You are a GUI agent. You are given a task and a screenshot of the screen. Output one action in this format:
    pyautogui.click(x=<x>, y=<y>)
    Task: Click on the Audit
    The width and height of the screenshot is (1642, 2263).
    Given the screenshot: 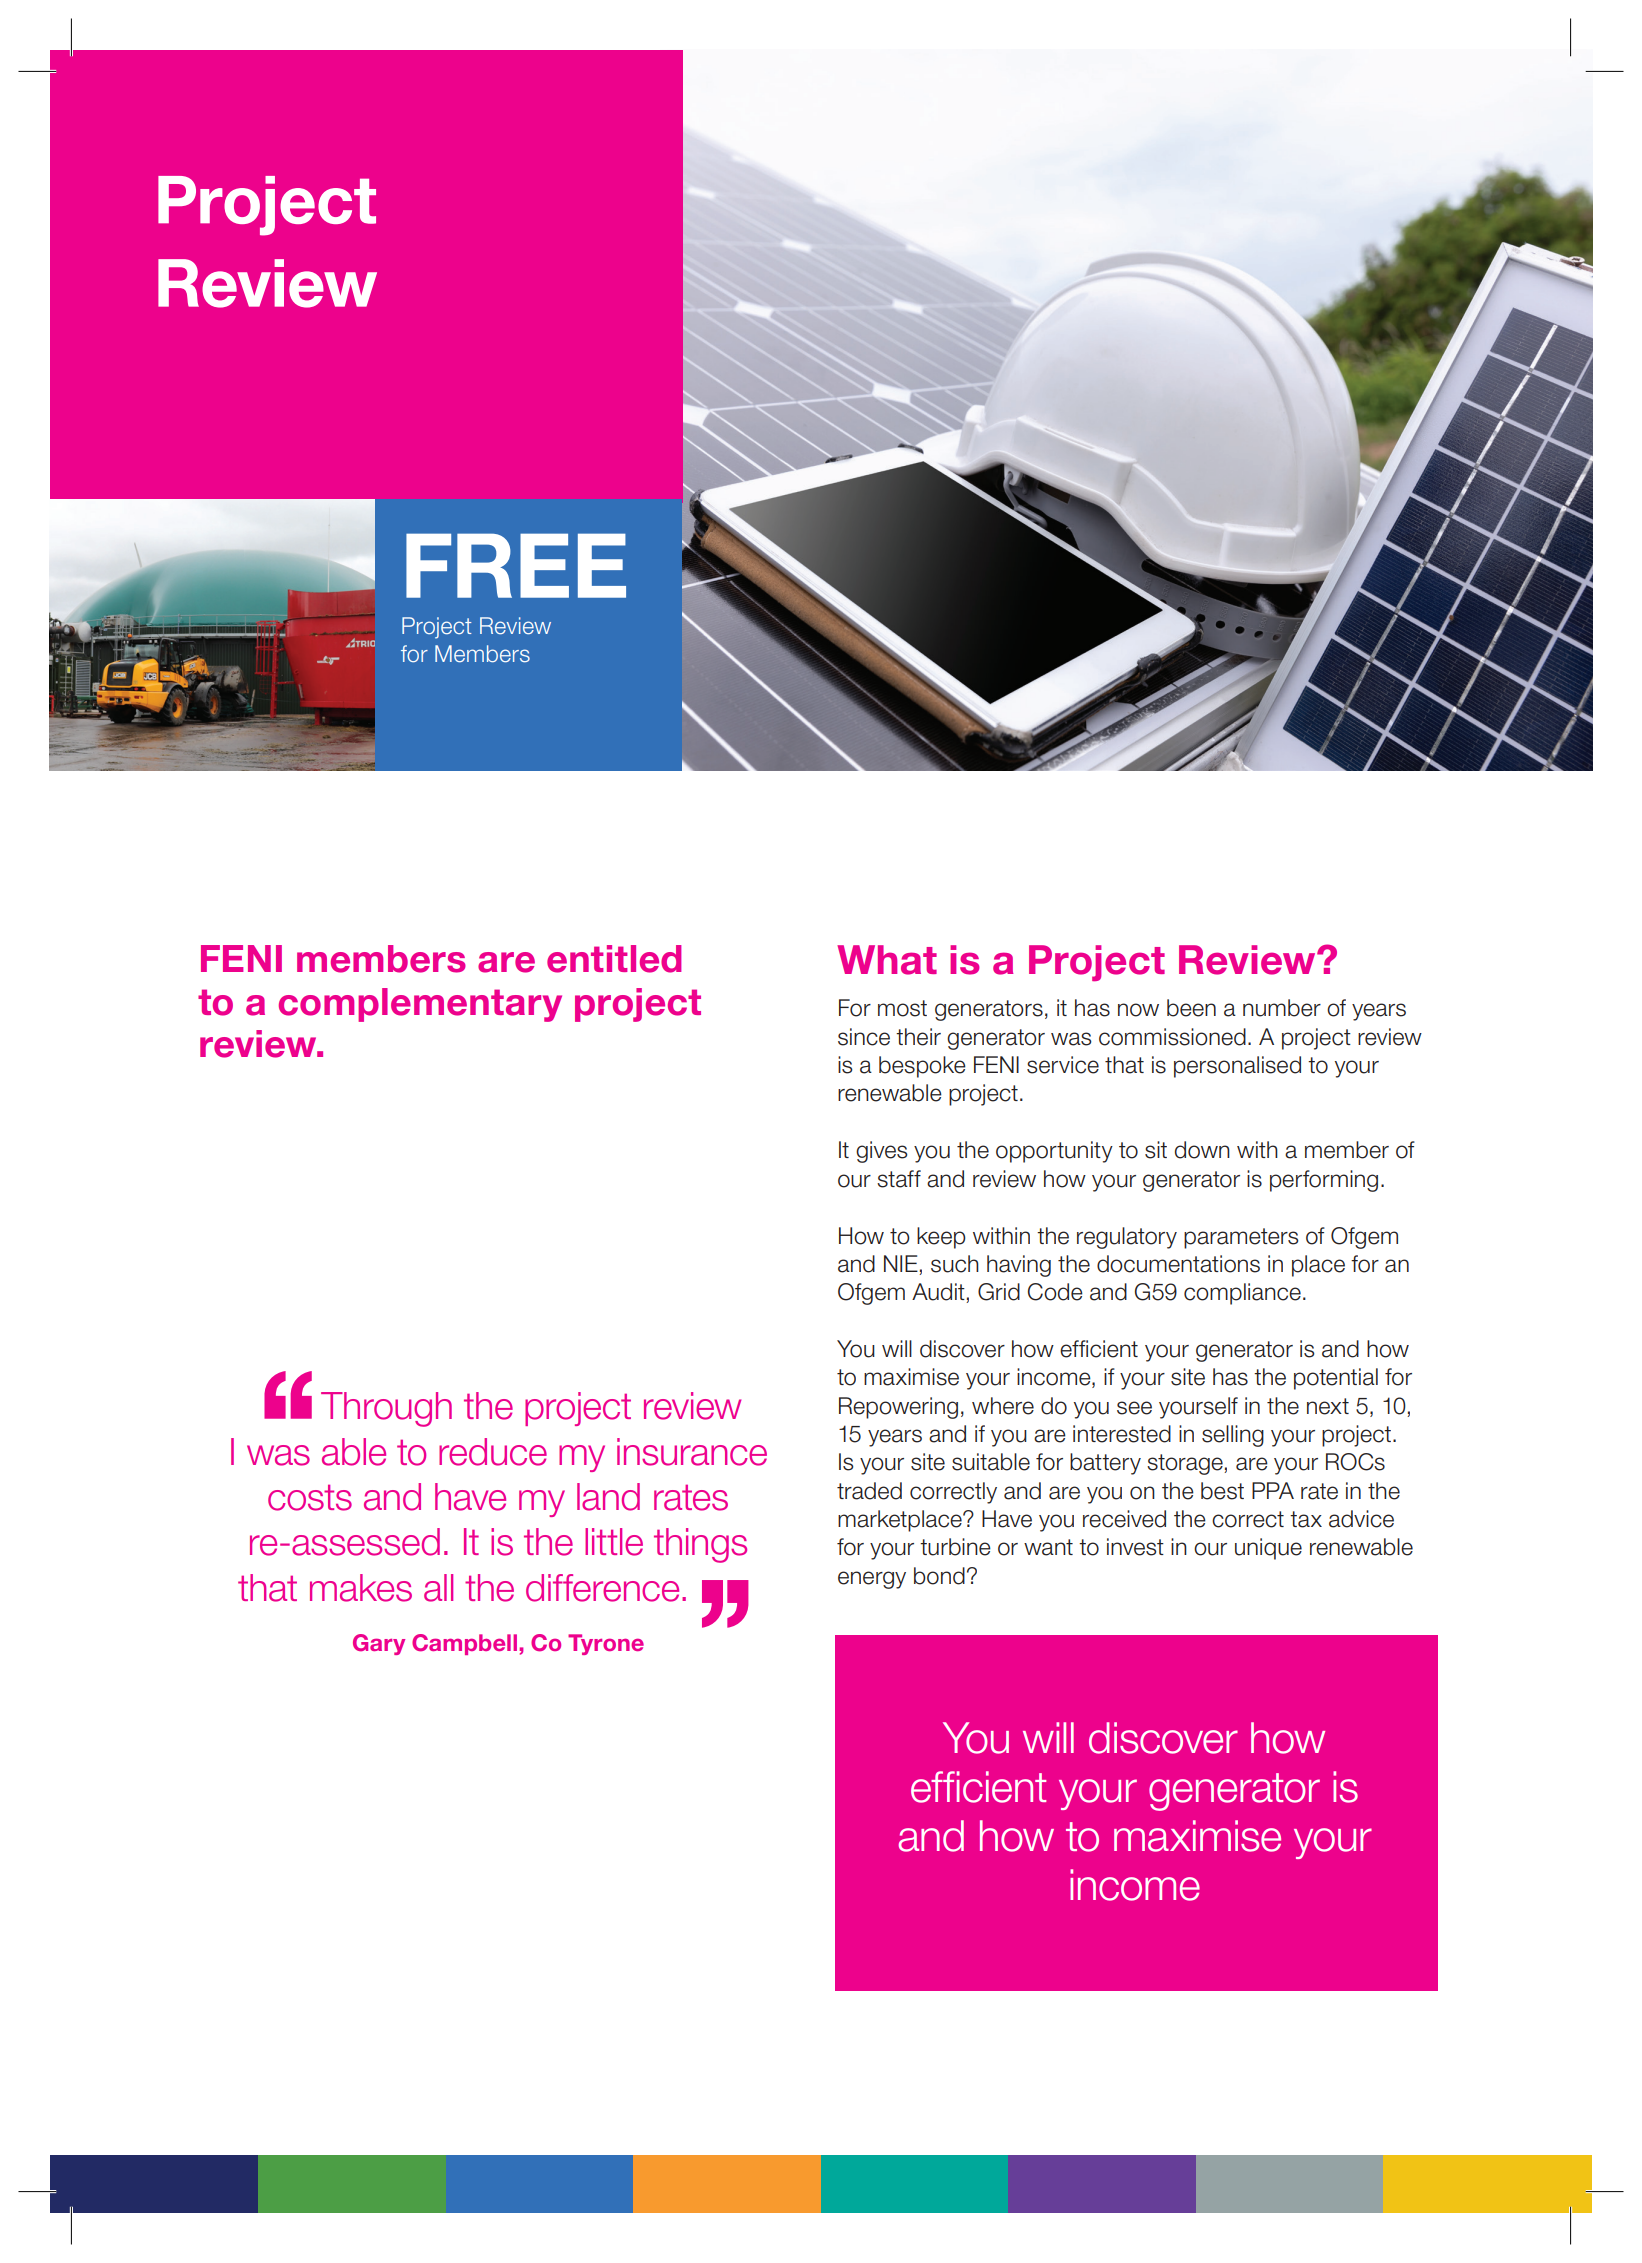 What is the action you would take?
    pyautogui.click(x=939, y=1293)
